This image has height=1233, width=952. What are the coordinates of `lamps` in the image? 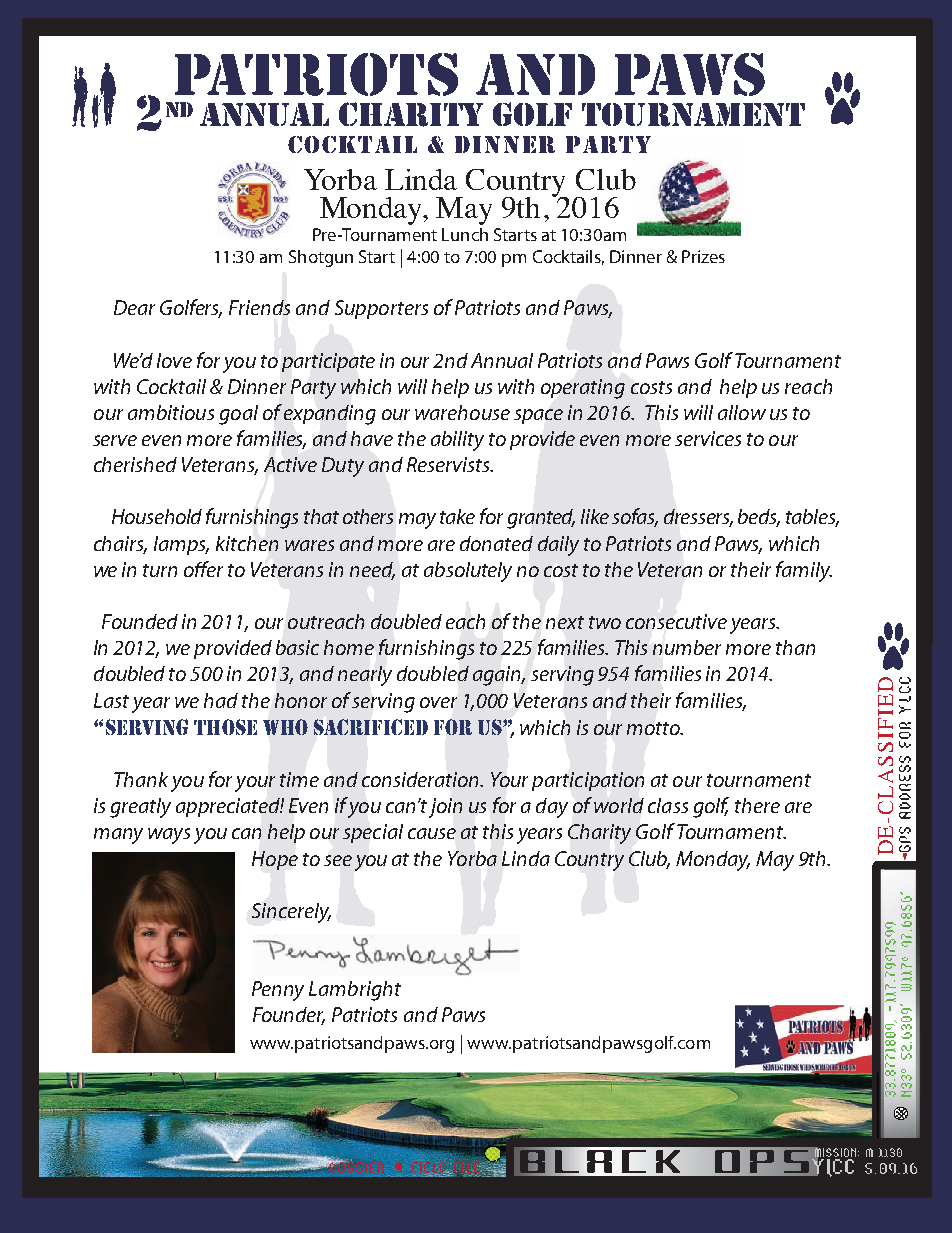 It's located at (181, 545).
